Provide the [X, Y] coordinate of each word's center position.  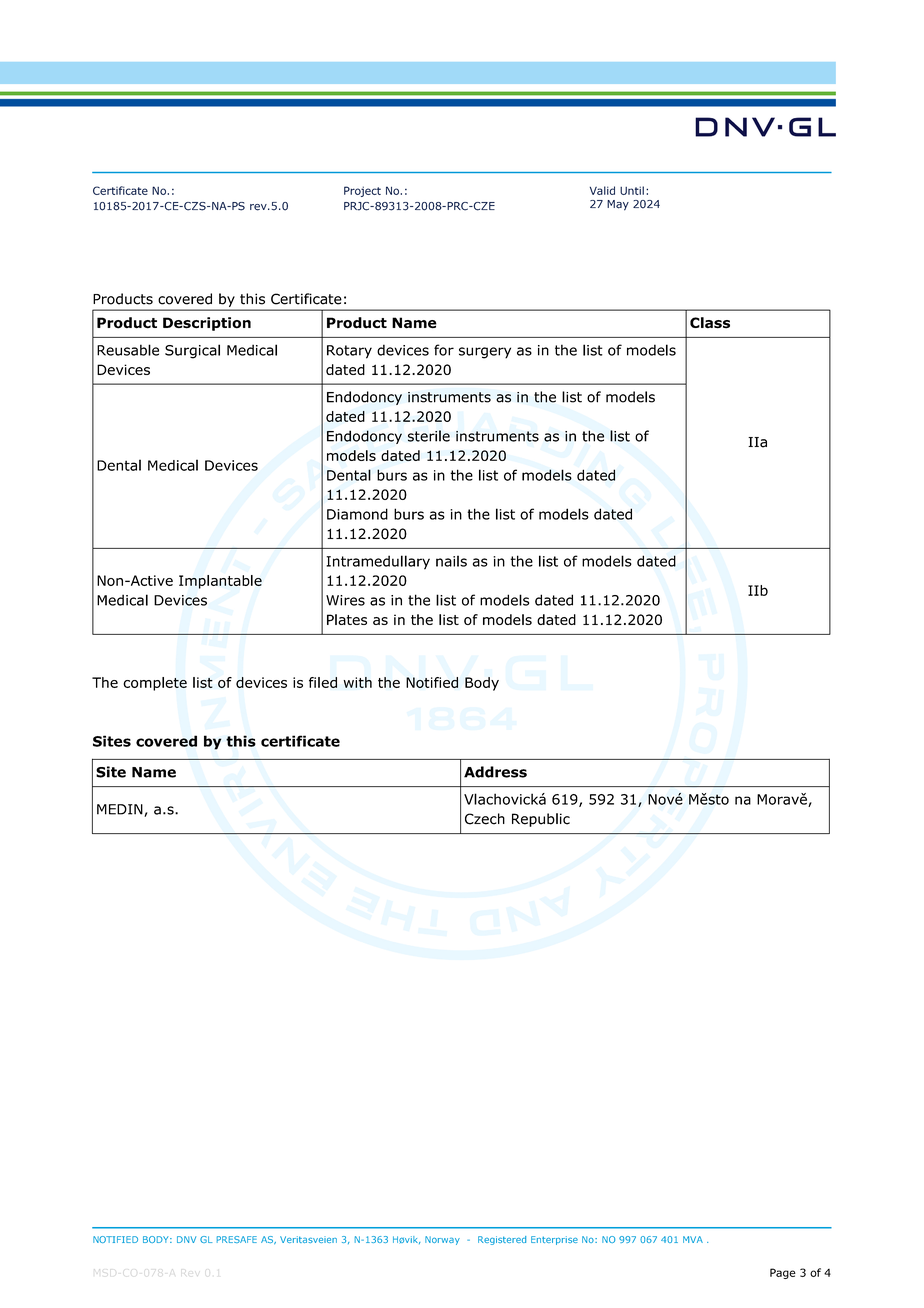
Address [495, 772]
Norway [442, 1240]
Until [632, 190]
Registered [502, 1240]
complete [155, 684]
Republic [541, 820]
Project [362, 191]
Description [207, 324]
